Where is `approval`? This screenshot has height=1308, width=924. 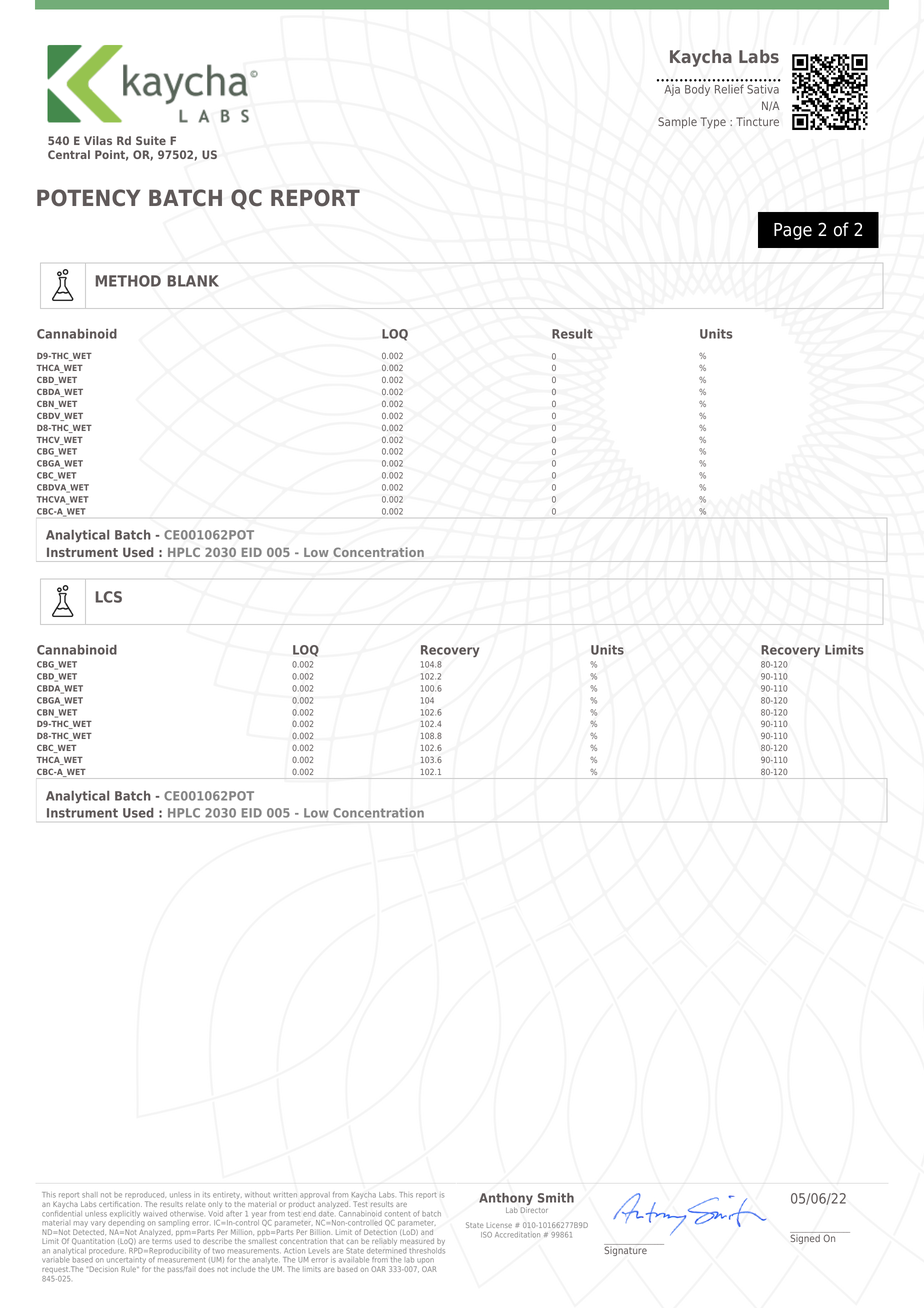
approval is located at coordinates (316, 1197).
